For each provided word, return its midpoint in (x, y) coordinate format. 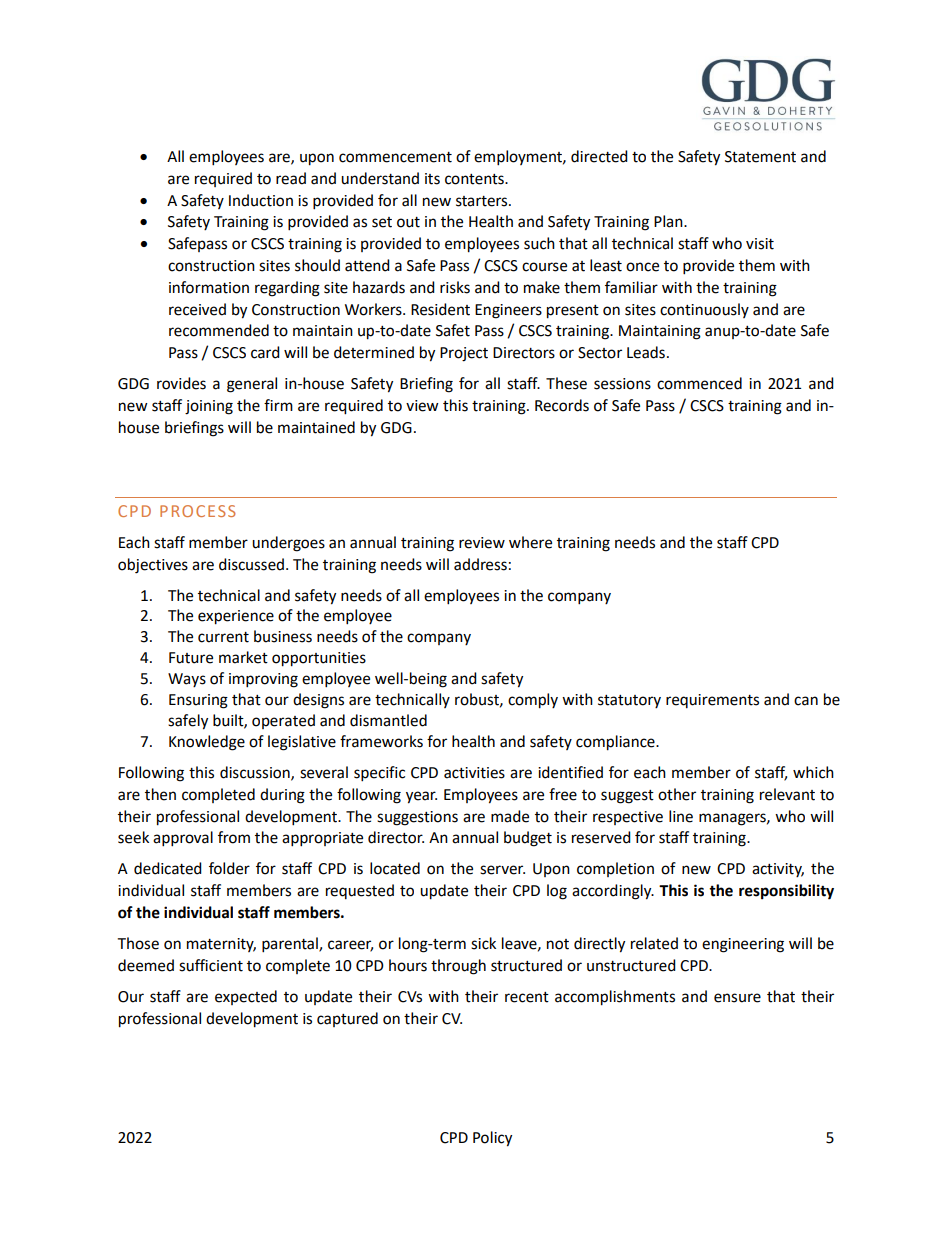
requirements (712, 701)
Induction (261, 200)
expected (246, 997)
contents (475, 179)
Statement (760, 157)
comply (533, 701)
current (223, 637)
